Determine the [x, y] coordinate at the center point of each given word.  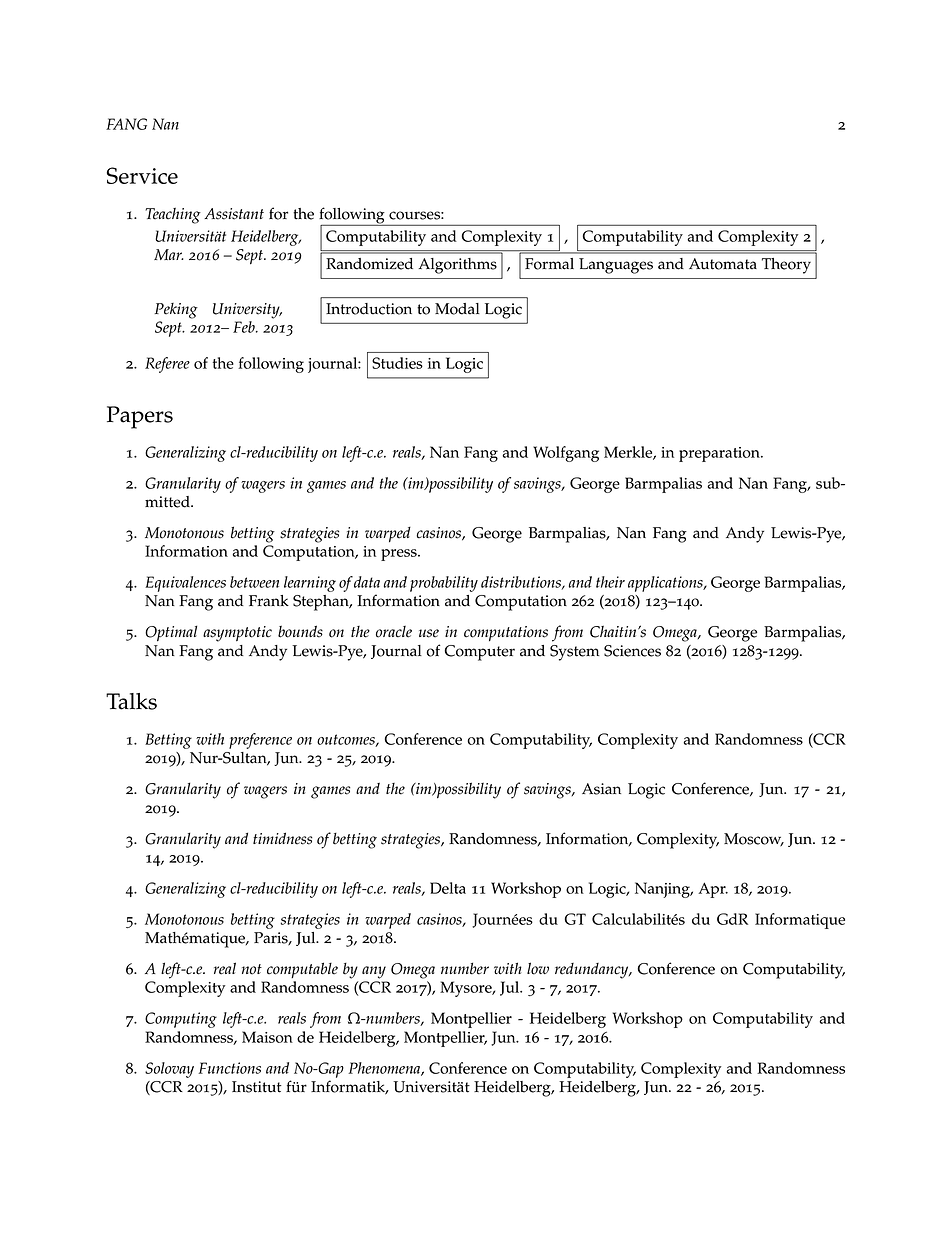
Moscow [754, 840]
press [400, 555]
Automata [723, 264]
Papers [140, 417]
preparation [720, 454]
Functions [229, 1068]
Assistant [234, 214]
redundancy [593, 971]
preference [260, 741]
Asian [601, 789]
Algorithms [458, 266]
